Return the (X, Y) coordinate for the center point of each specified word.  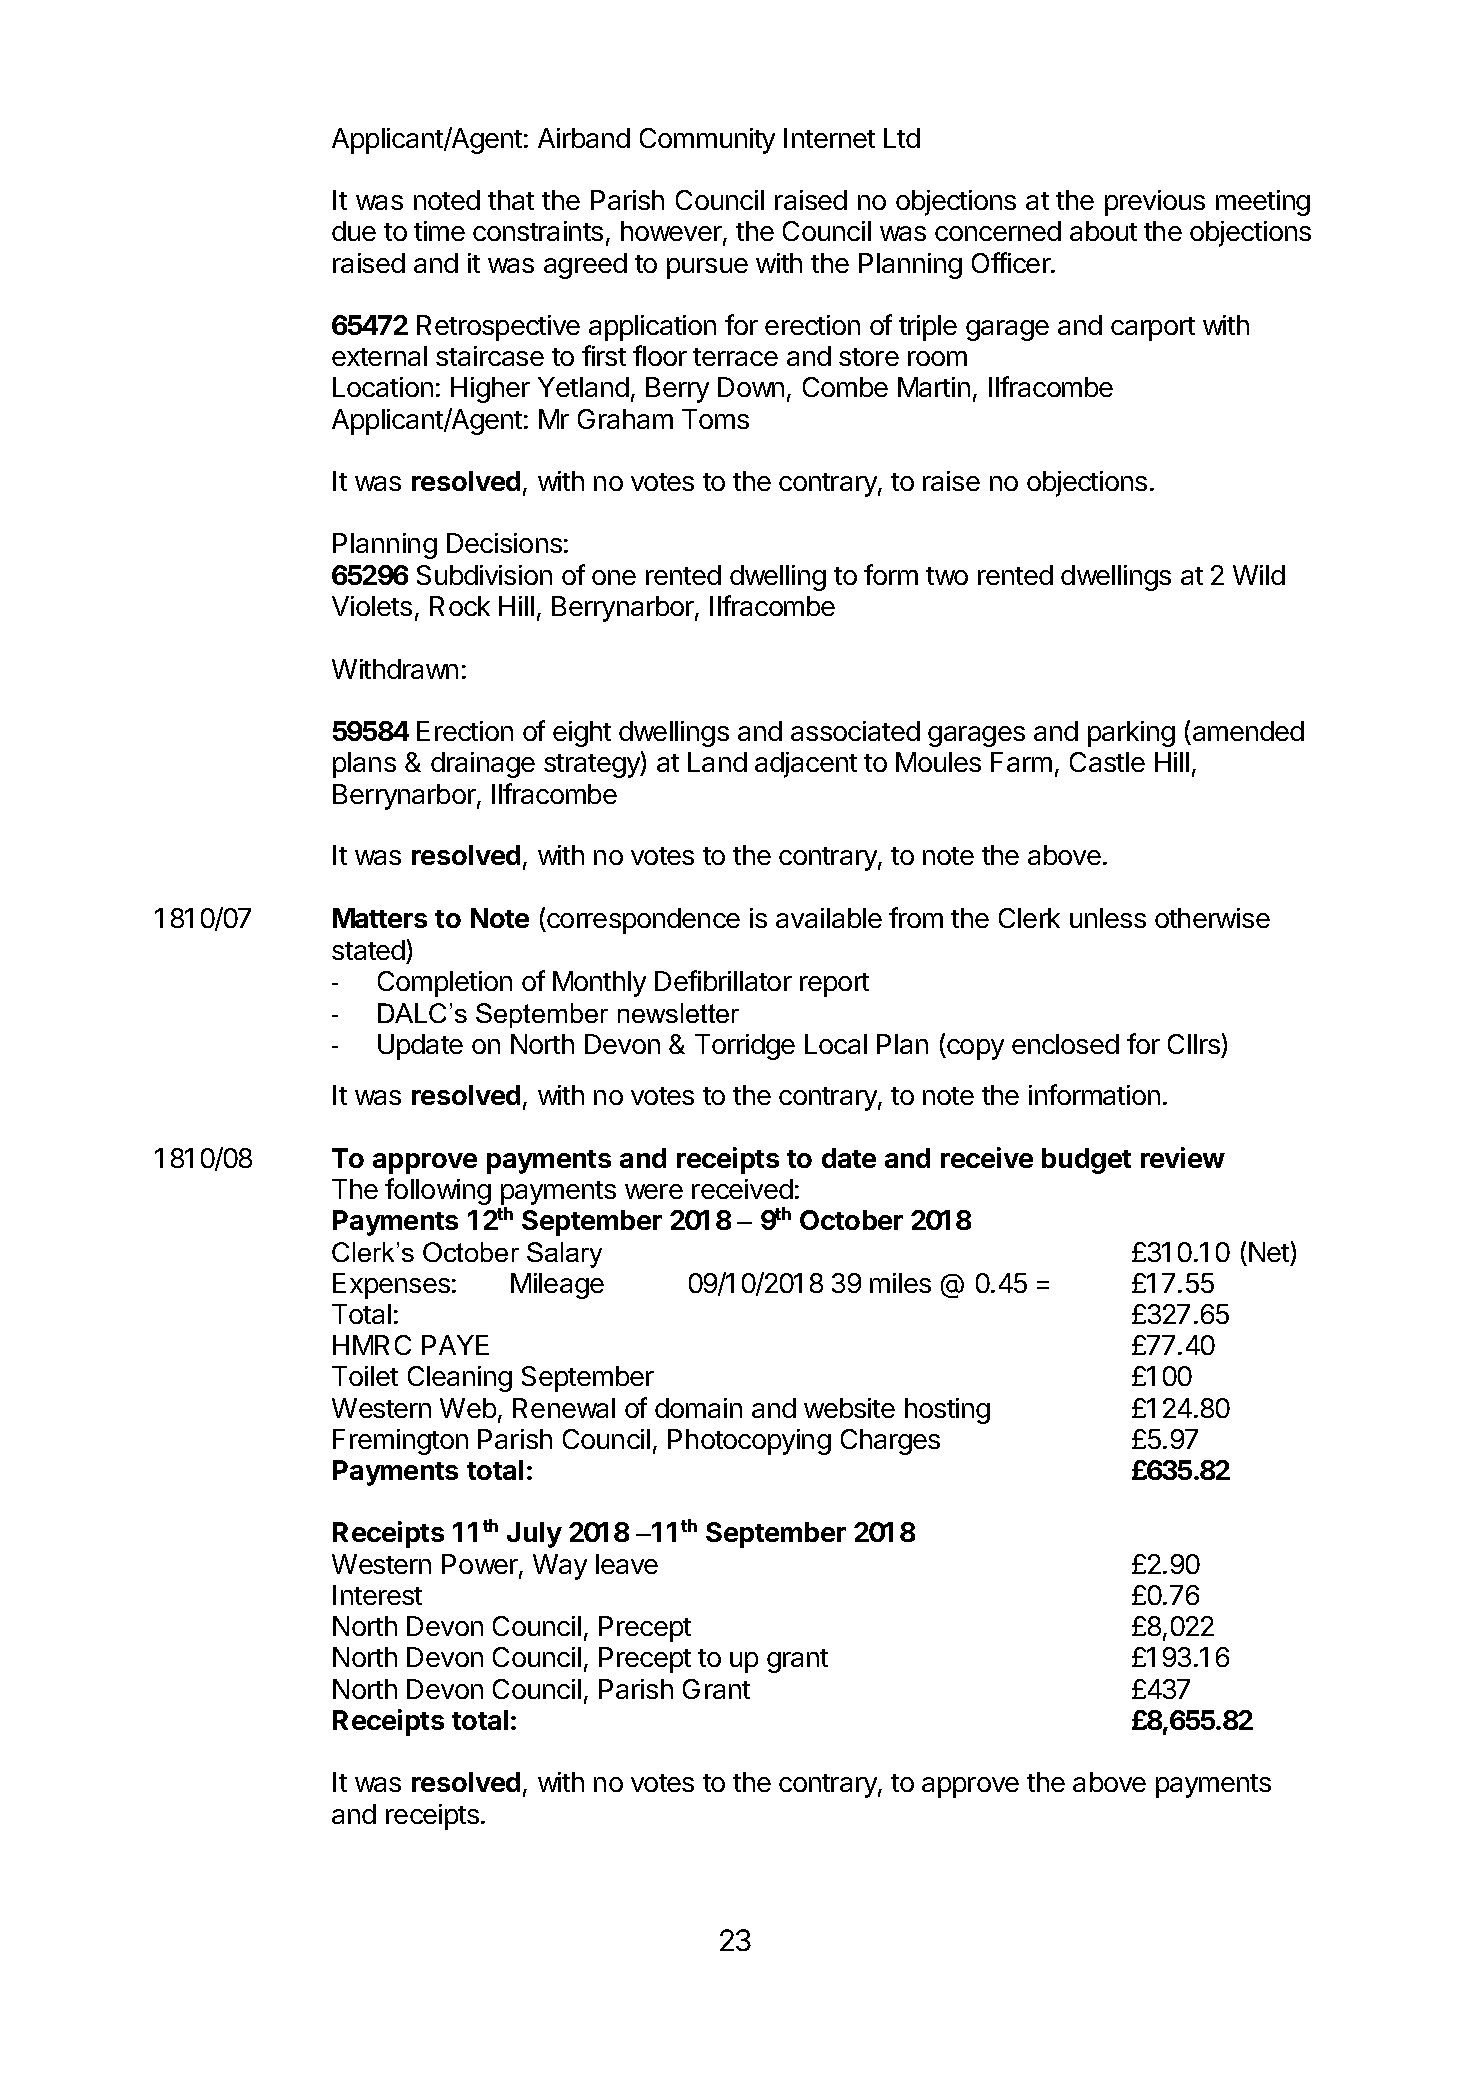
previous (1155, 203)
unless (1108, 918)
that (511, 200)
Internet (829, 138)
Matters (380, 918)
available (829, 918)
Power (481, 1565)
